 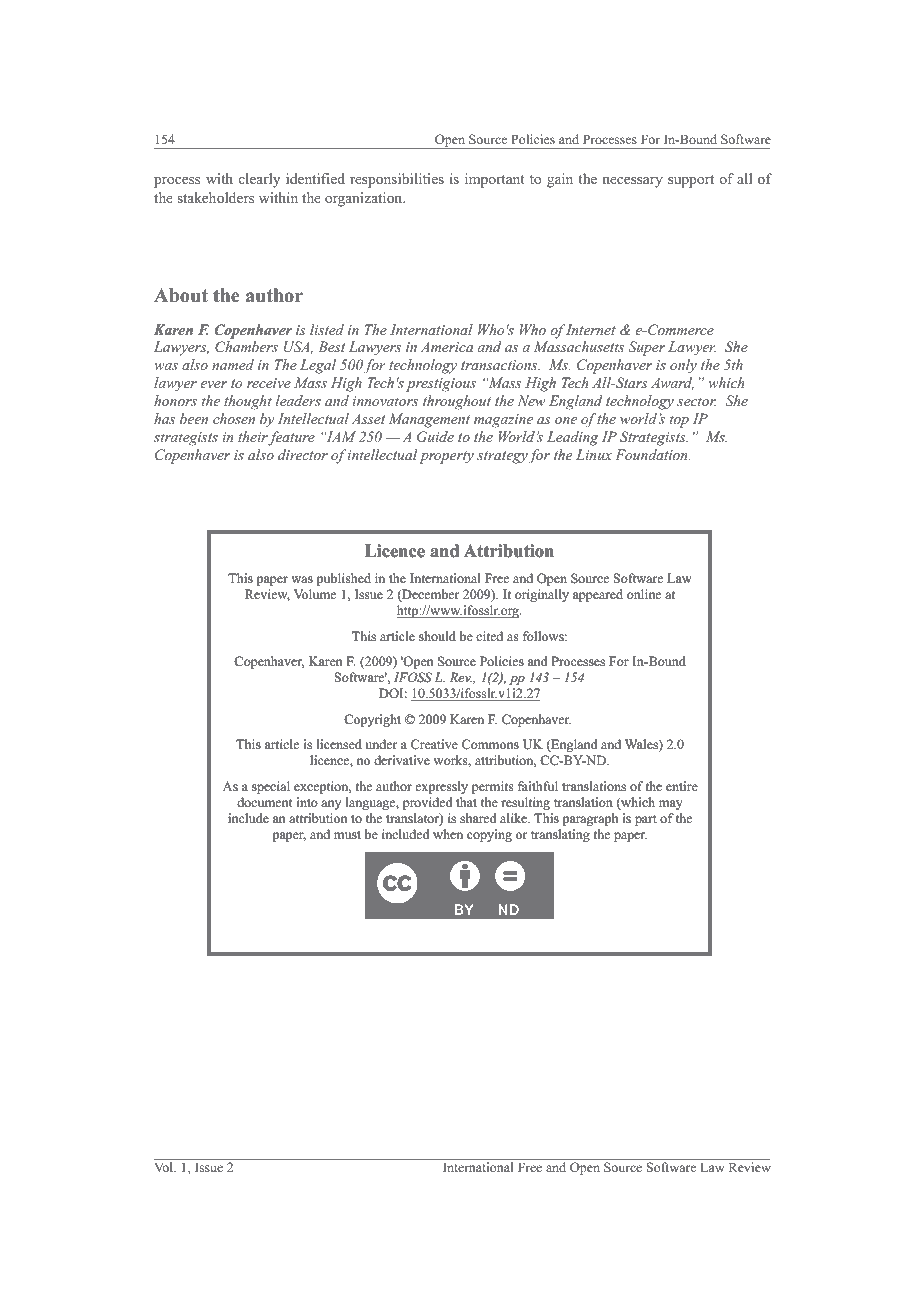 What do you see at coordinates (437, 636) in the document?
I see `should` at bounding box center [437, 636].
